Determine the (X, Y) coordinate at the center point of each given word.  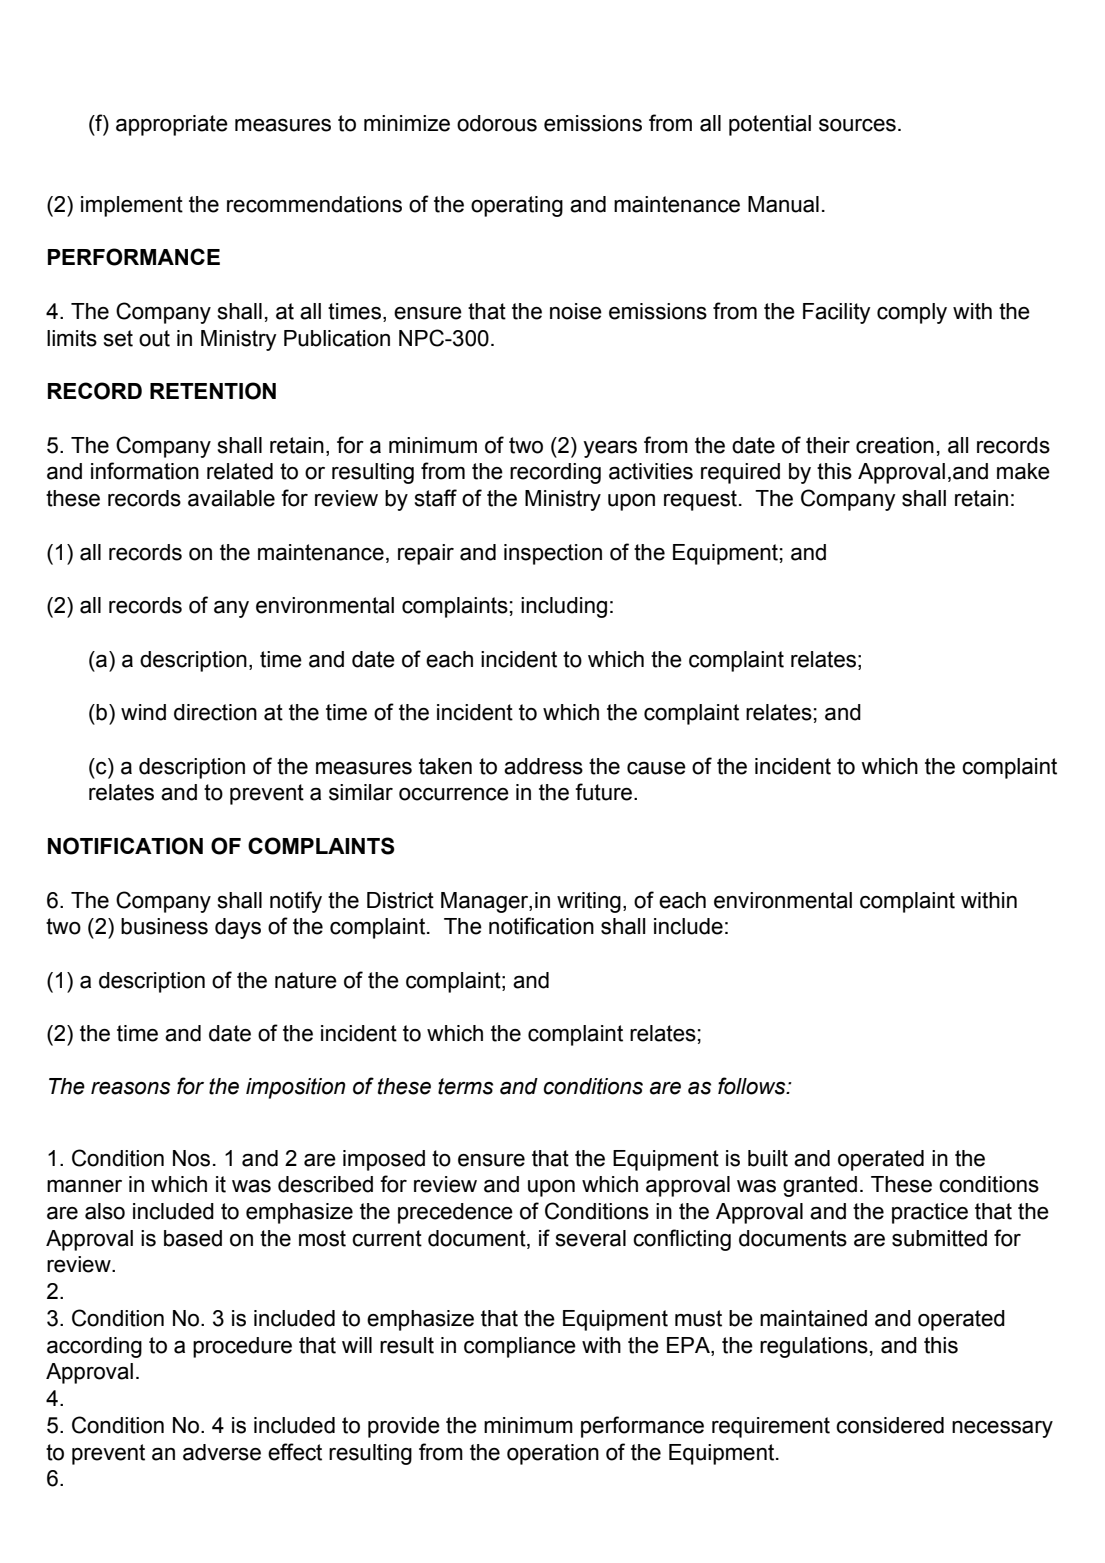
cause (656, 768)
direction (215, 712)
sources (857, 125)
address (543, 766)
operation (553, 1454)
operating (517, 206)
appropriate (172, 125)
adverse (222, 1452)
